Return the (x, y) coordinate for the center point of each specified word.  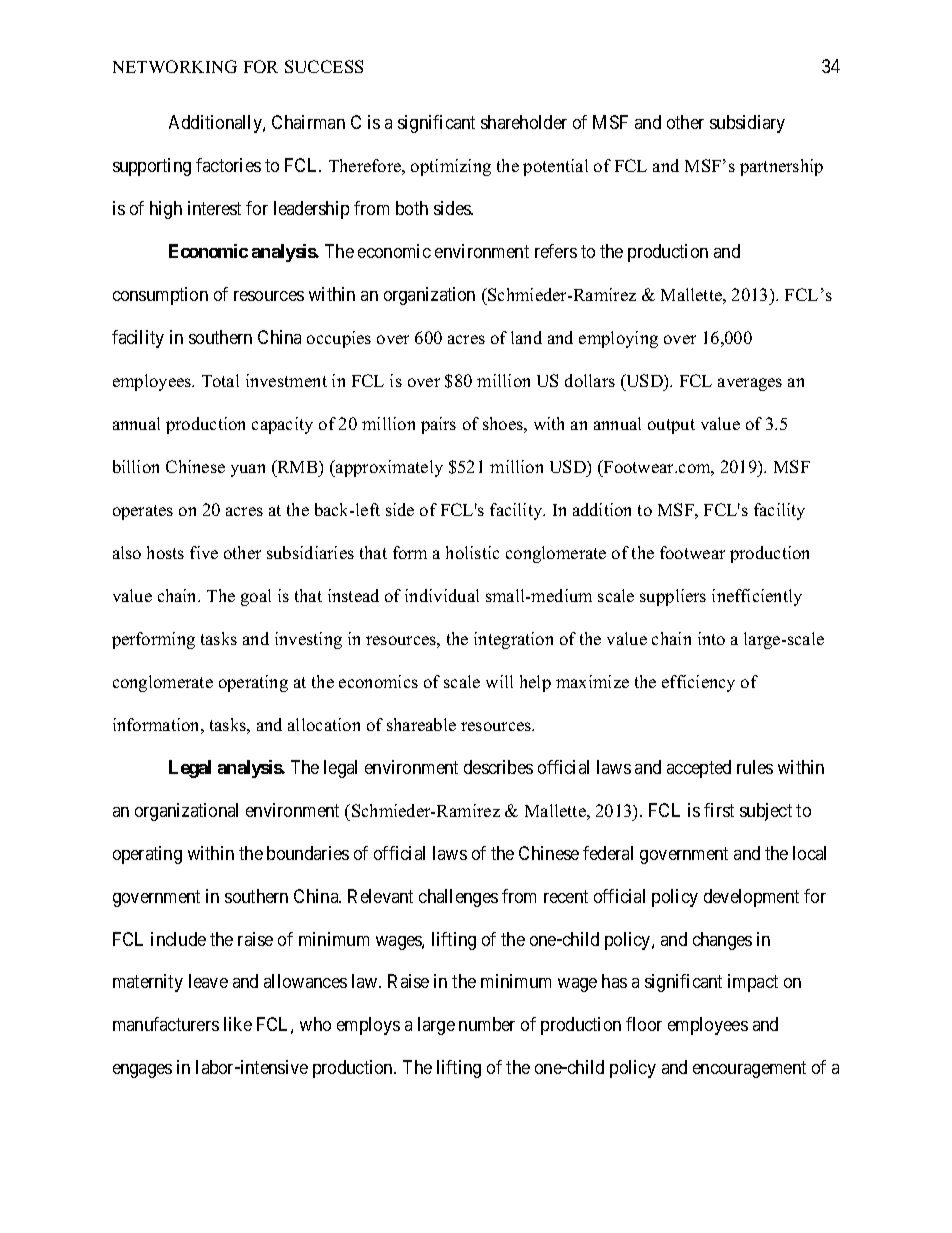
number (487, 1024)
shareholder (524, 122)
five (204, 552)
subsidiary (747, 124)
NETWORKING (175, 66)
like (238, 1024)
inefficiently (757, 597)
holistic (472, 552)
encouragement (749, 1070)
